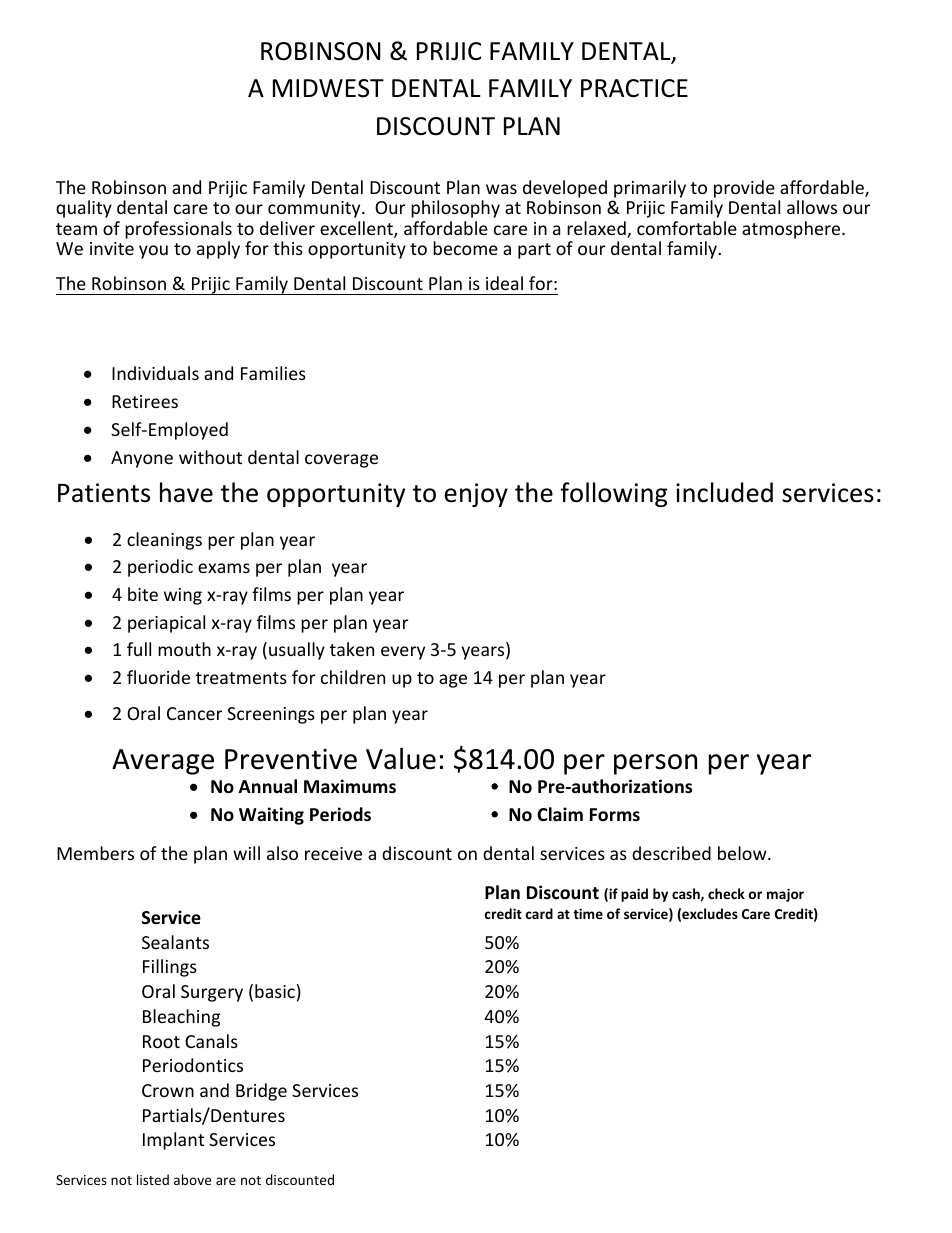 The width and height of the screenshot is (952, 1233). I want to click on enjoy, so click(476, 495).
